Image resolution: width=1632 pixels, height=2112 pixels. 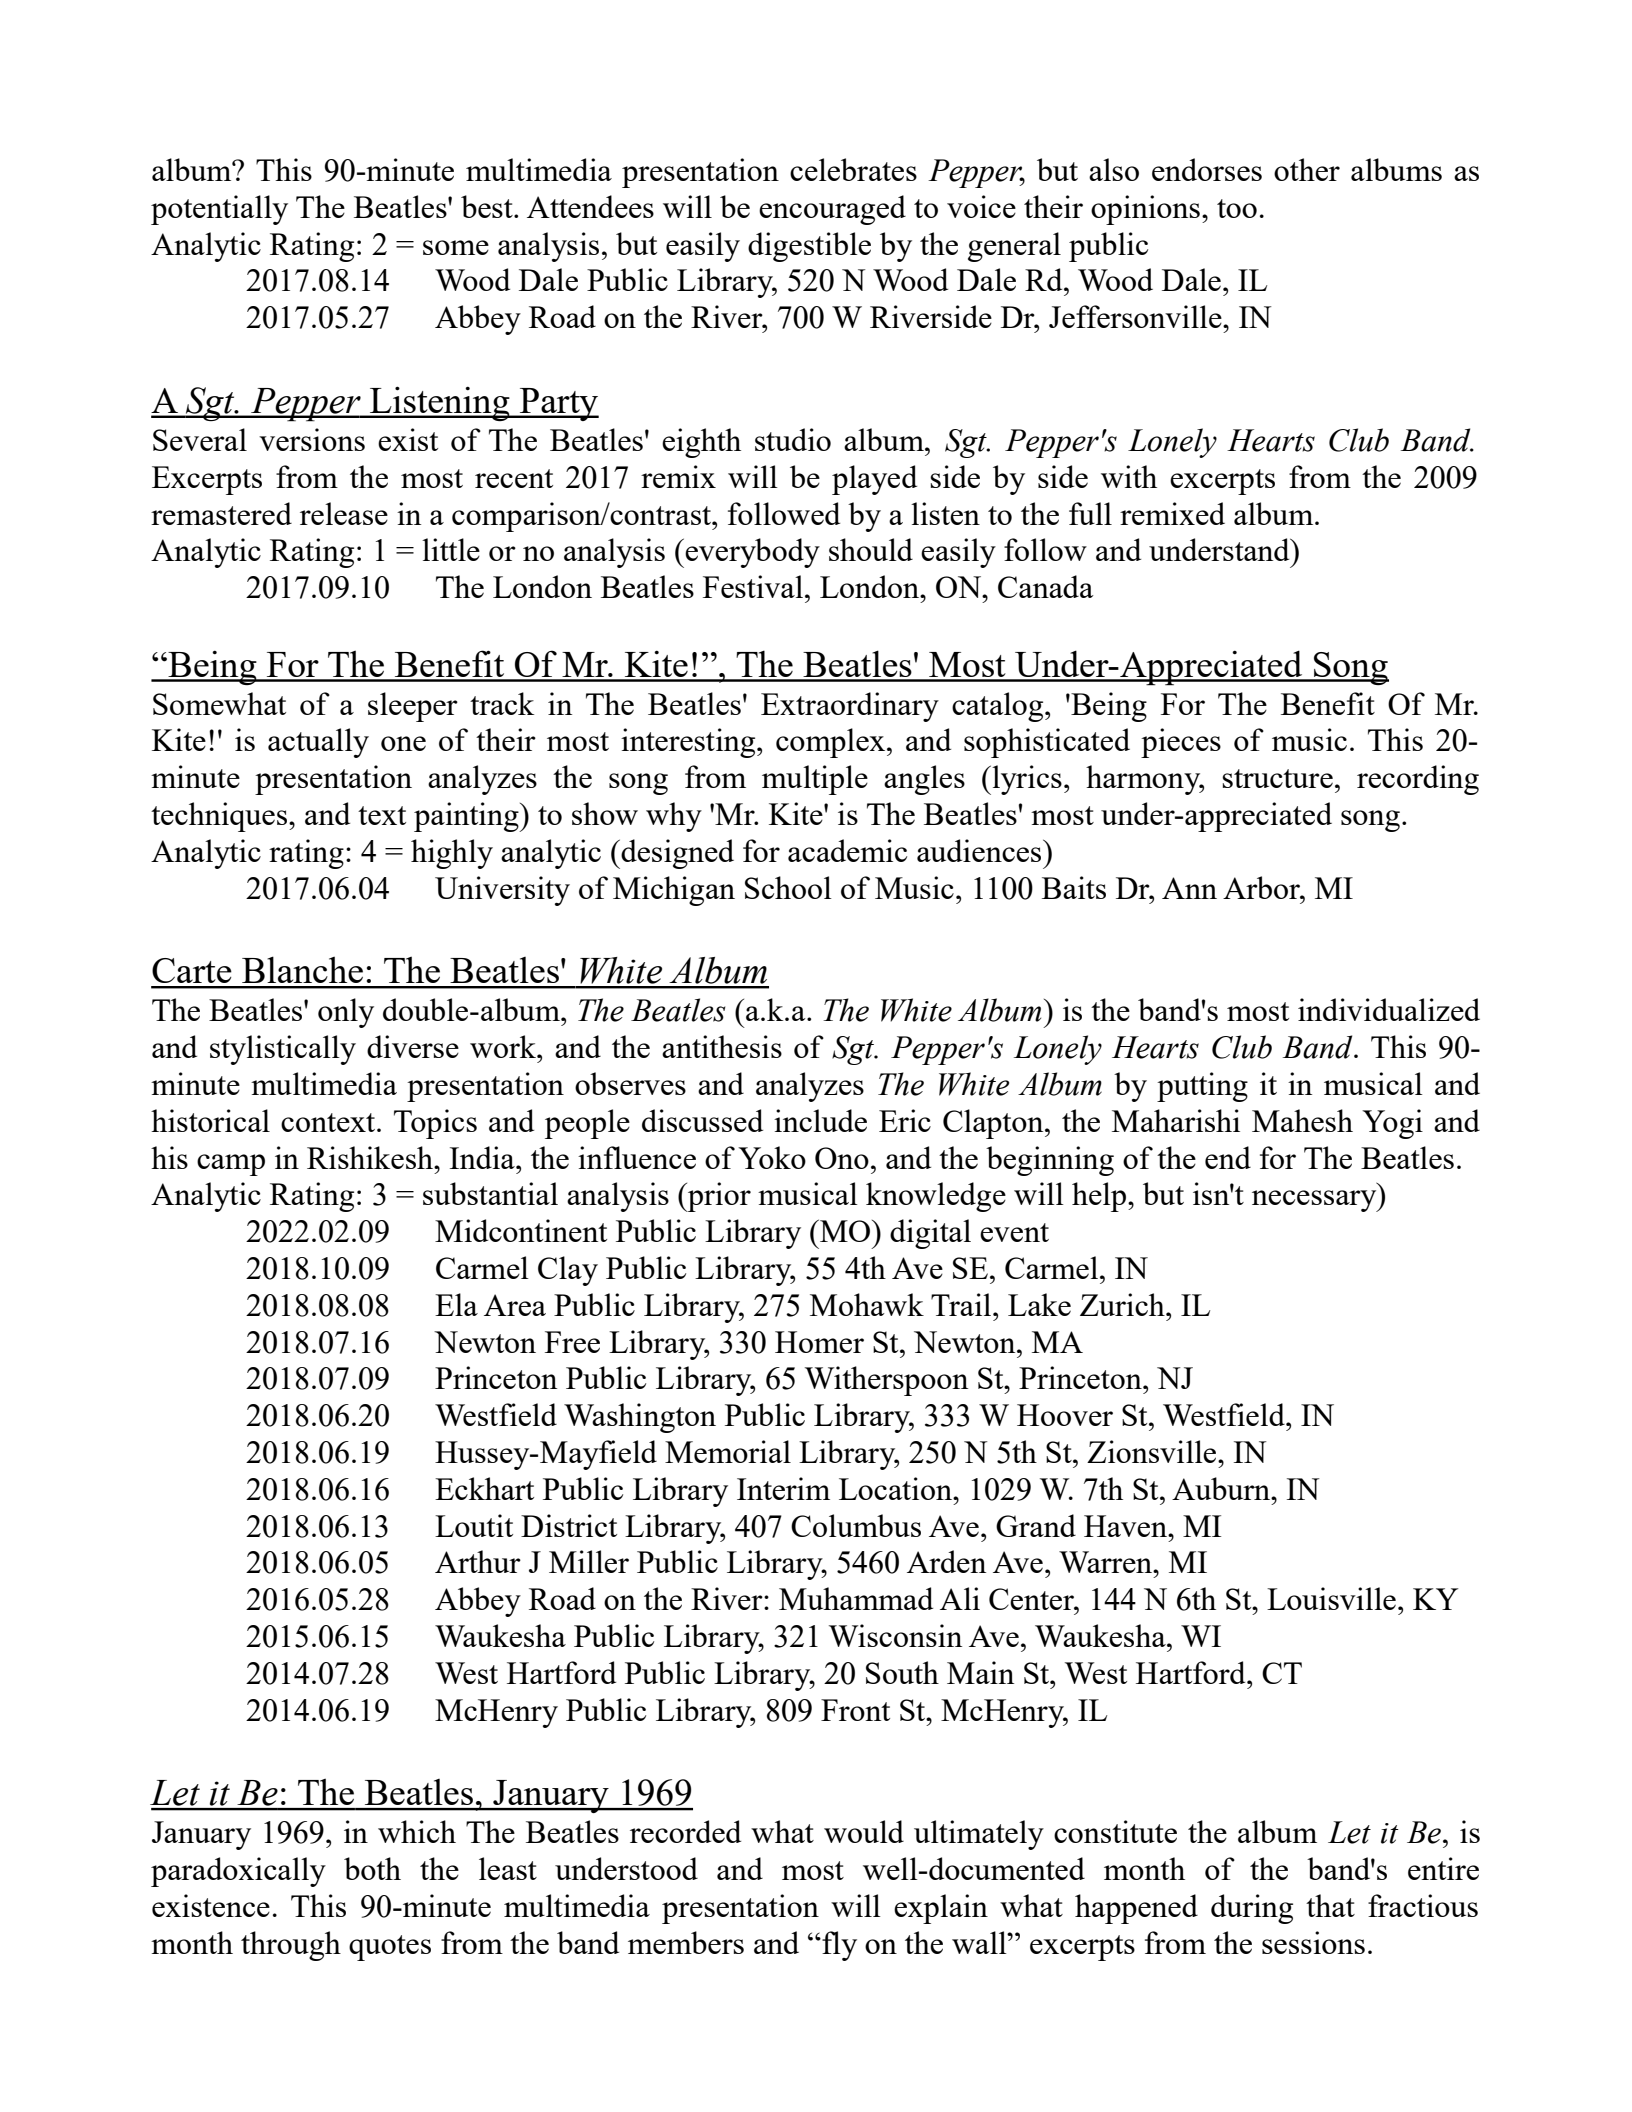 I want to click on only, so click(x=346, y=1013).
